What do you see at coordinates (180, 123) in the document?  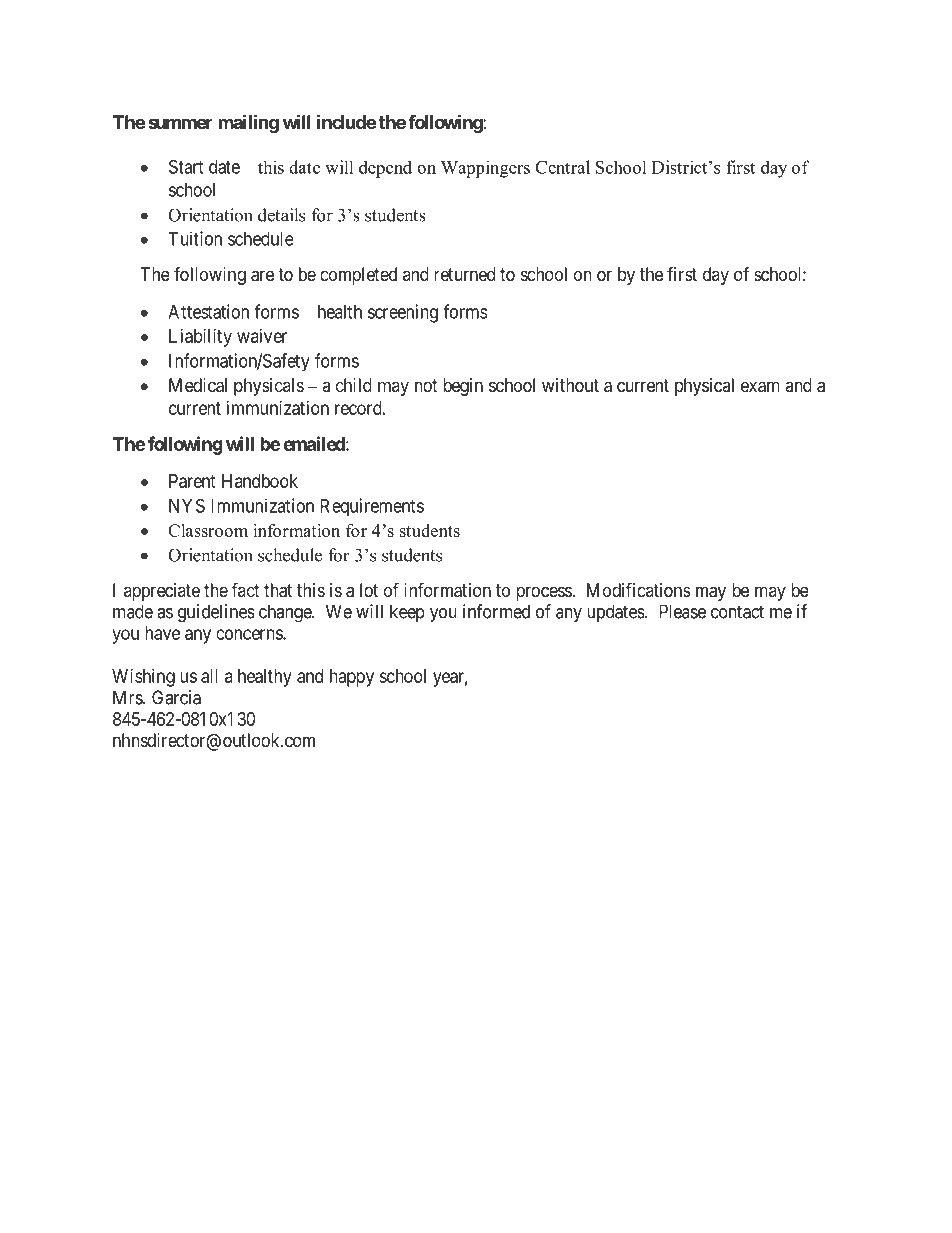 I see `summer` at bounding box center [180, 123].
